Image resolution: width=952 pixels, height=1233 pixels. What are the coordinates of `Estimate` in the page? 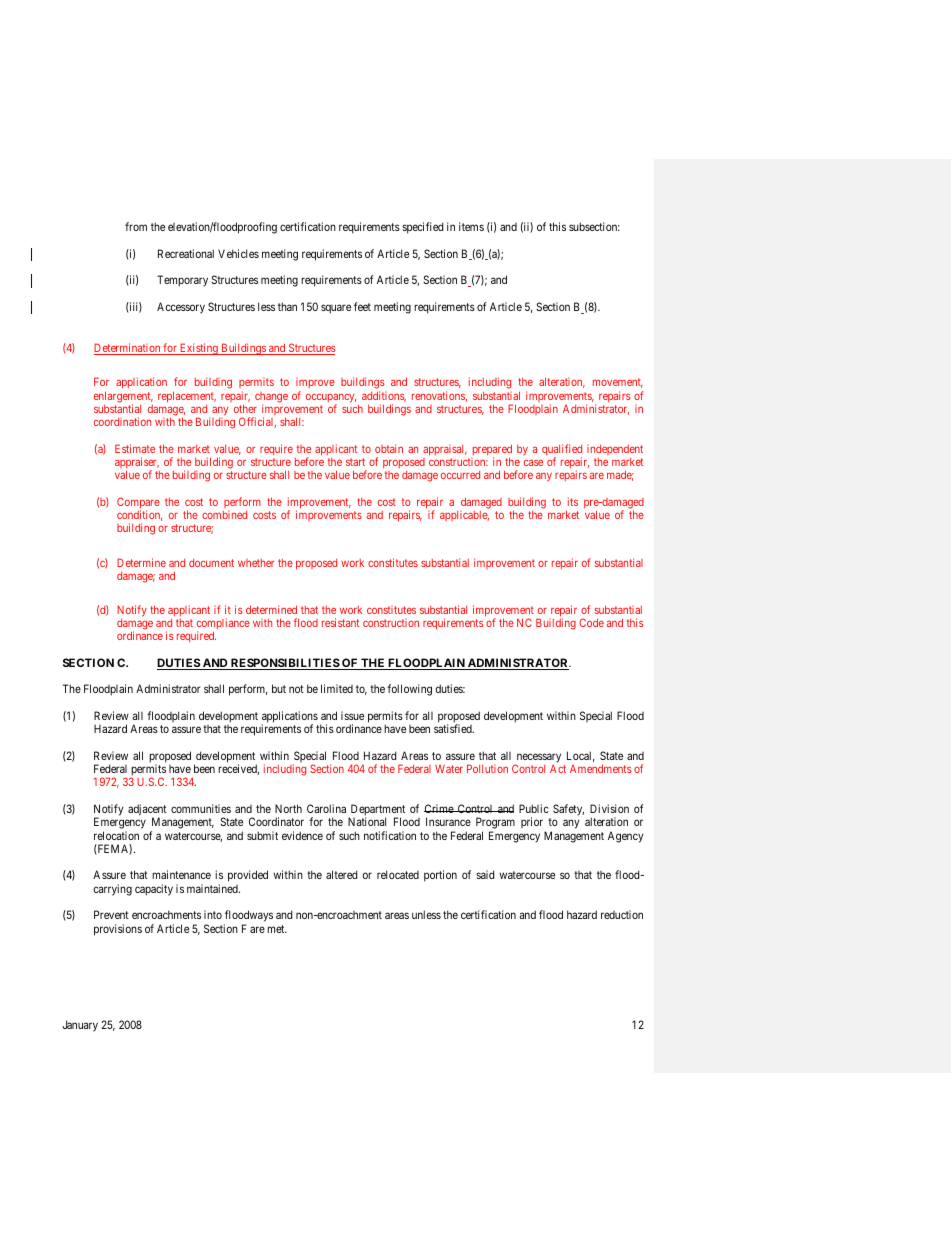 It's located at (135, 448).
